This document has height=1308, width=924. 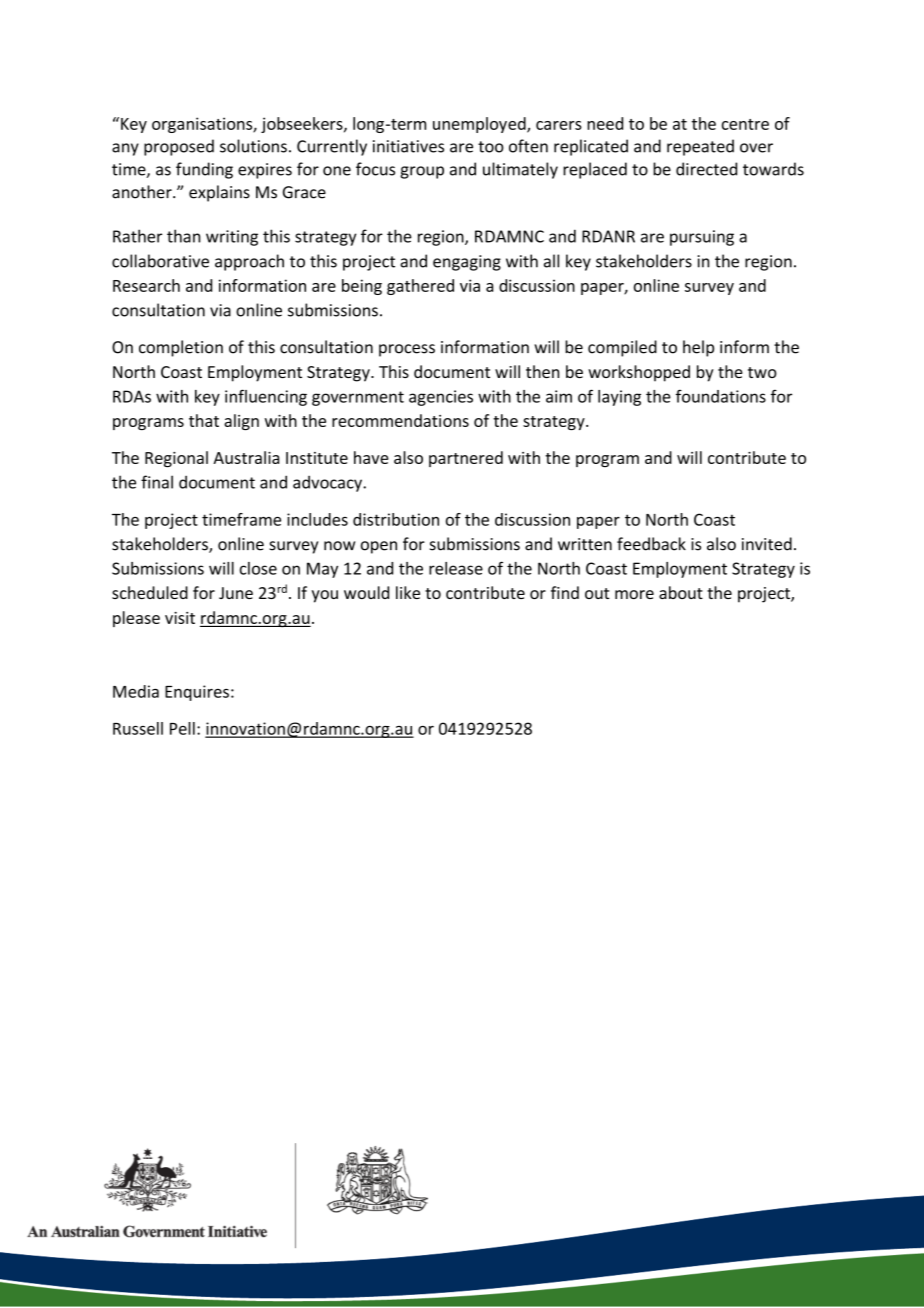 What do you see at coordinates (698, 348) in the document?
I see `help` at bounding box center [698, 348].
